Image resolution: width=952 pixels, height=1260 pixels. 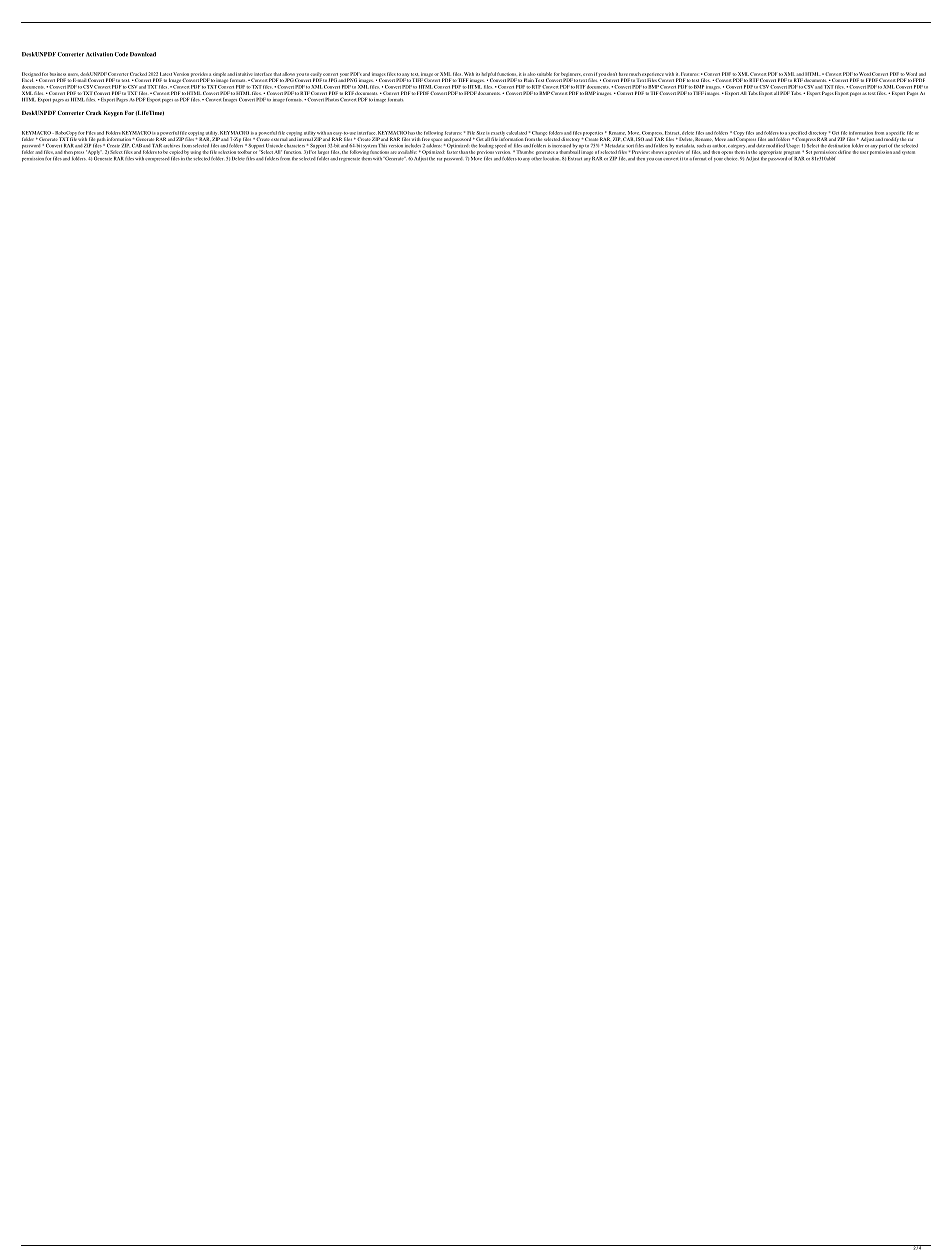 I want to click on copied, so click(x=176, y=153).
